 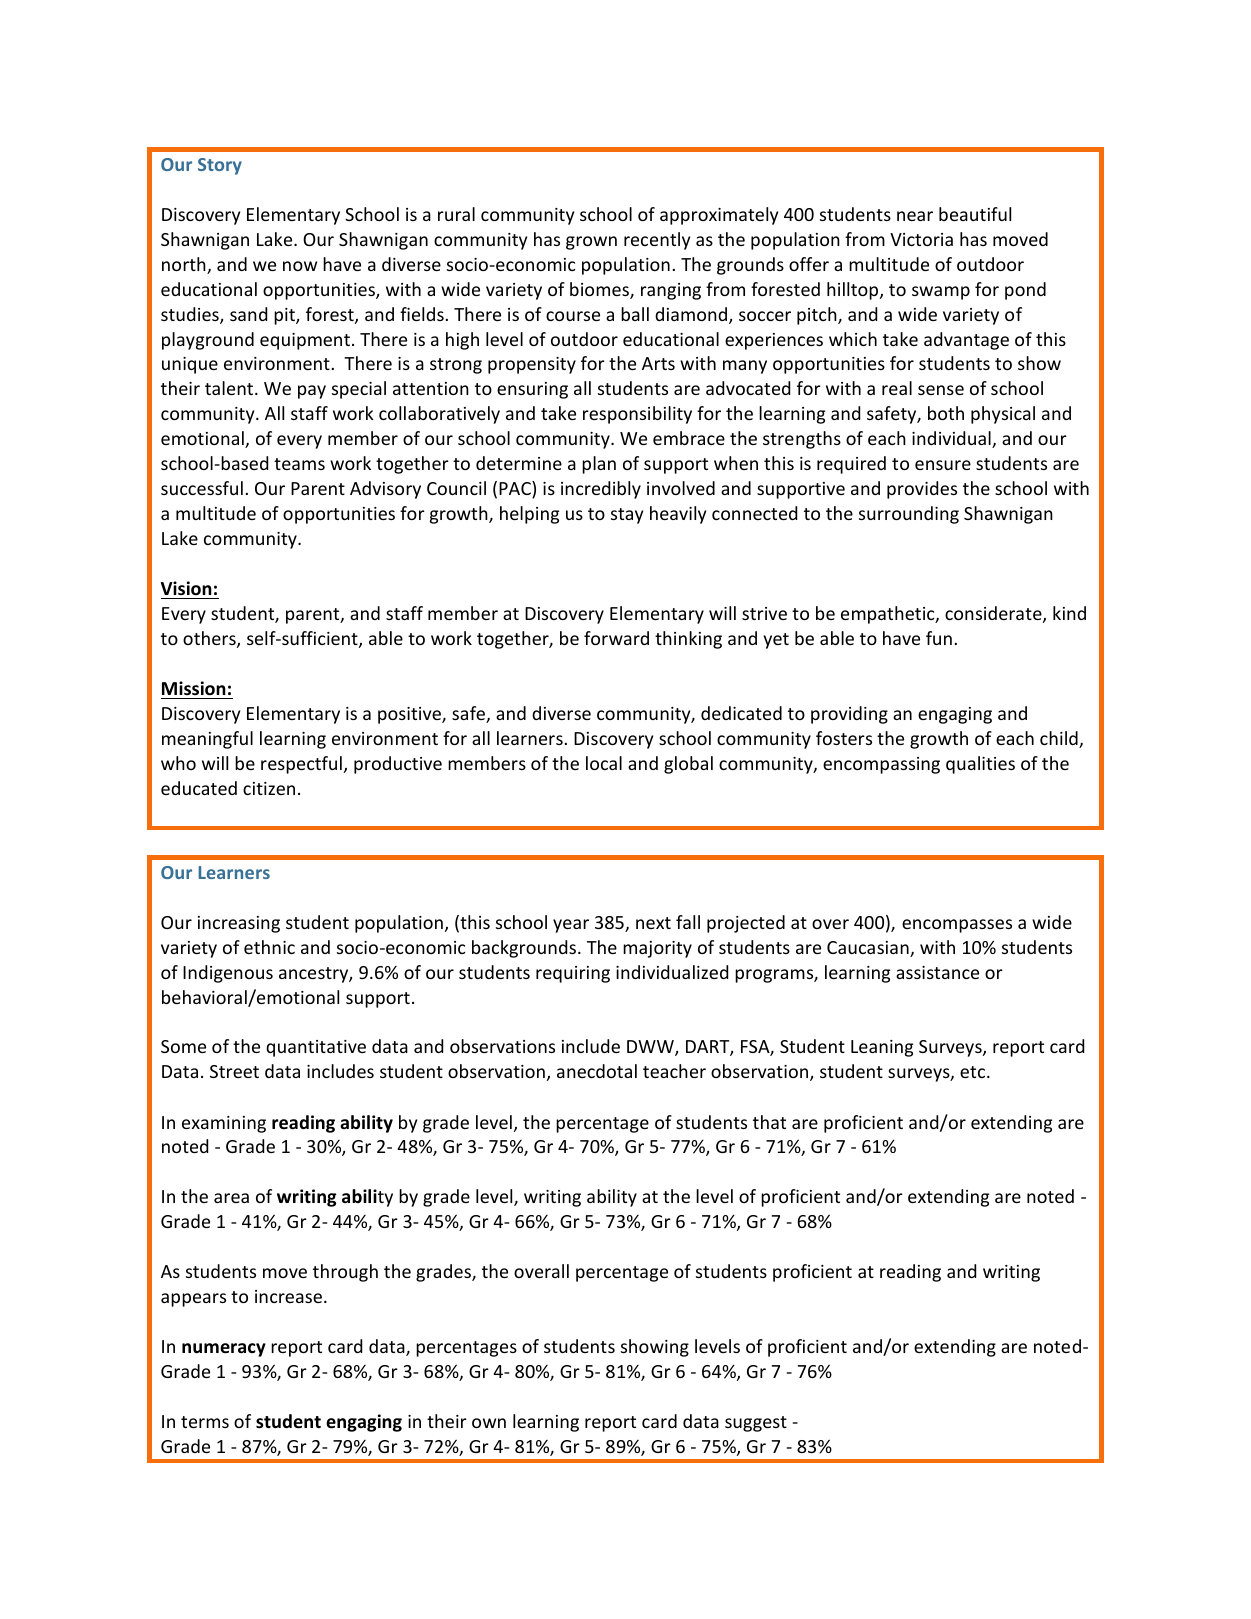 What do you see at coordinates (974, 1072) in the screenshot?
I see `etc` at bounding box center [974, 1072].
